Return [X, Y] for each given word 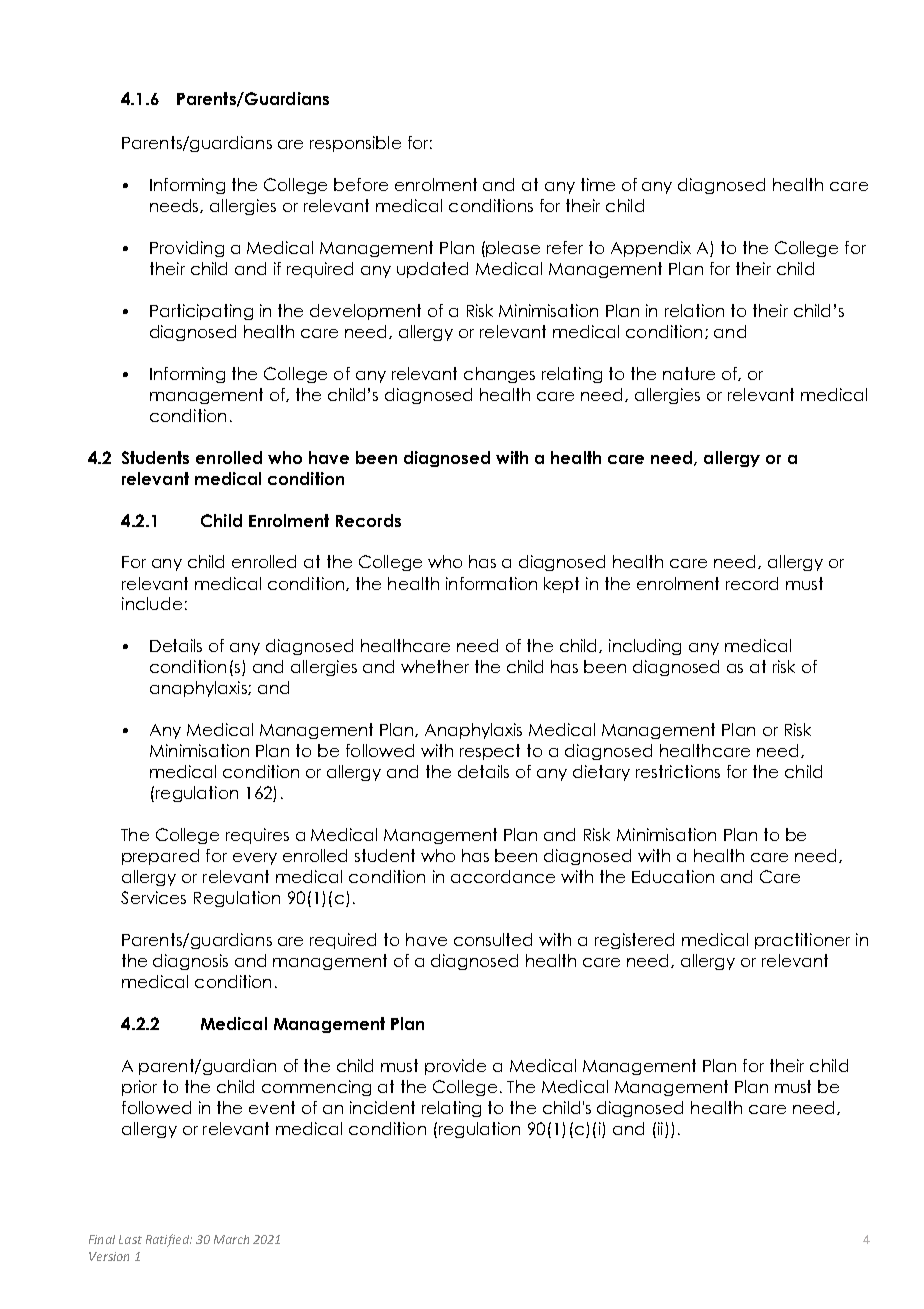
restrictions [678, 771]
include [152, 603]
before [361, 184]
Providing [187, 249]
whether [435, 666]
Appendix [651, 249]
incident [382, 1107]
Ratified [168, 1240]
